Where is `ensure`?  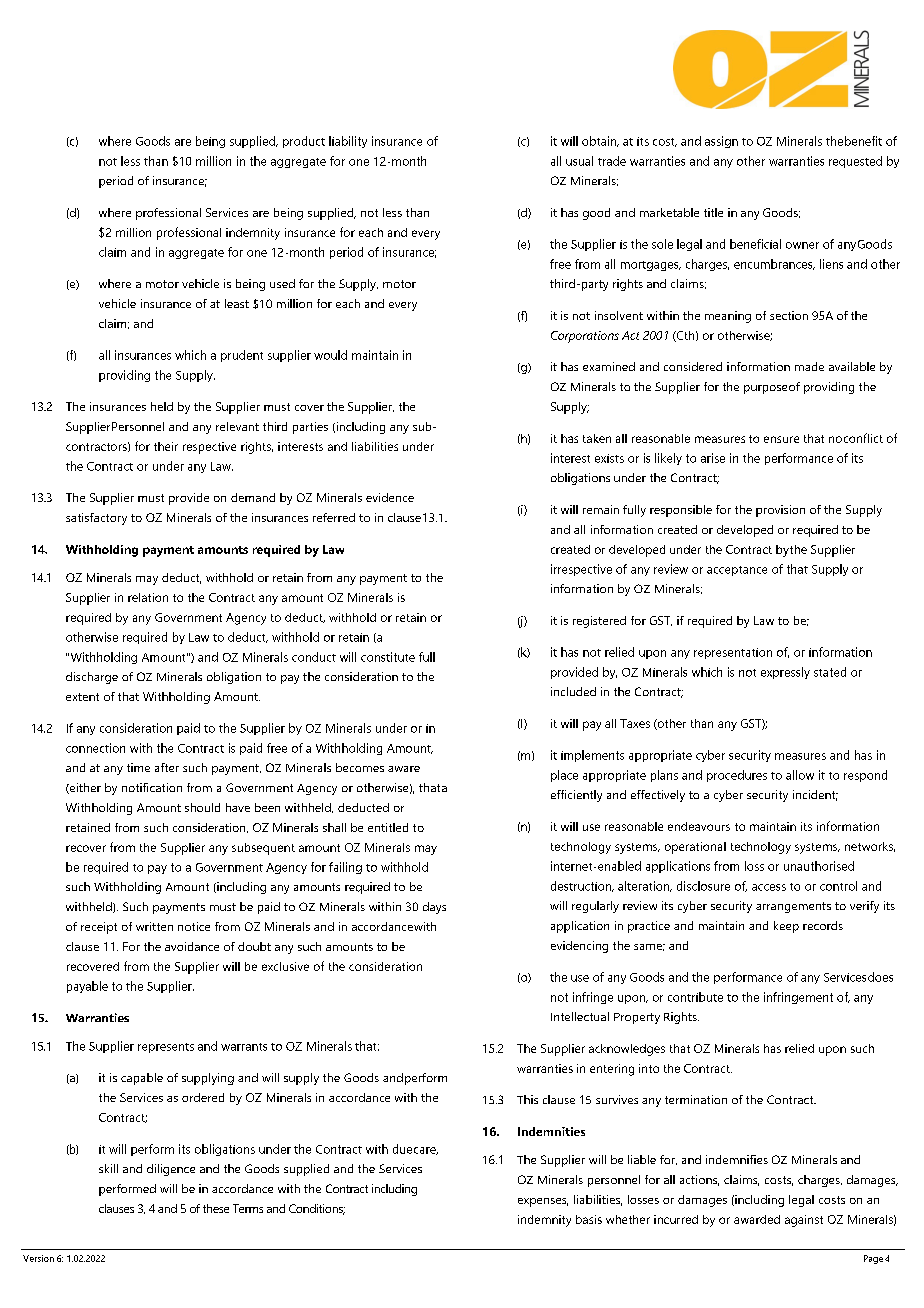 ensure is located at coordinates (781, 439).
